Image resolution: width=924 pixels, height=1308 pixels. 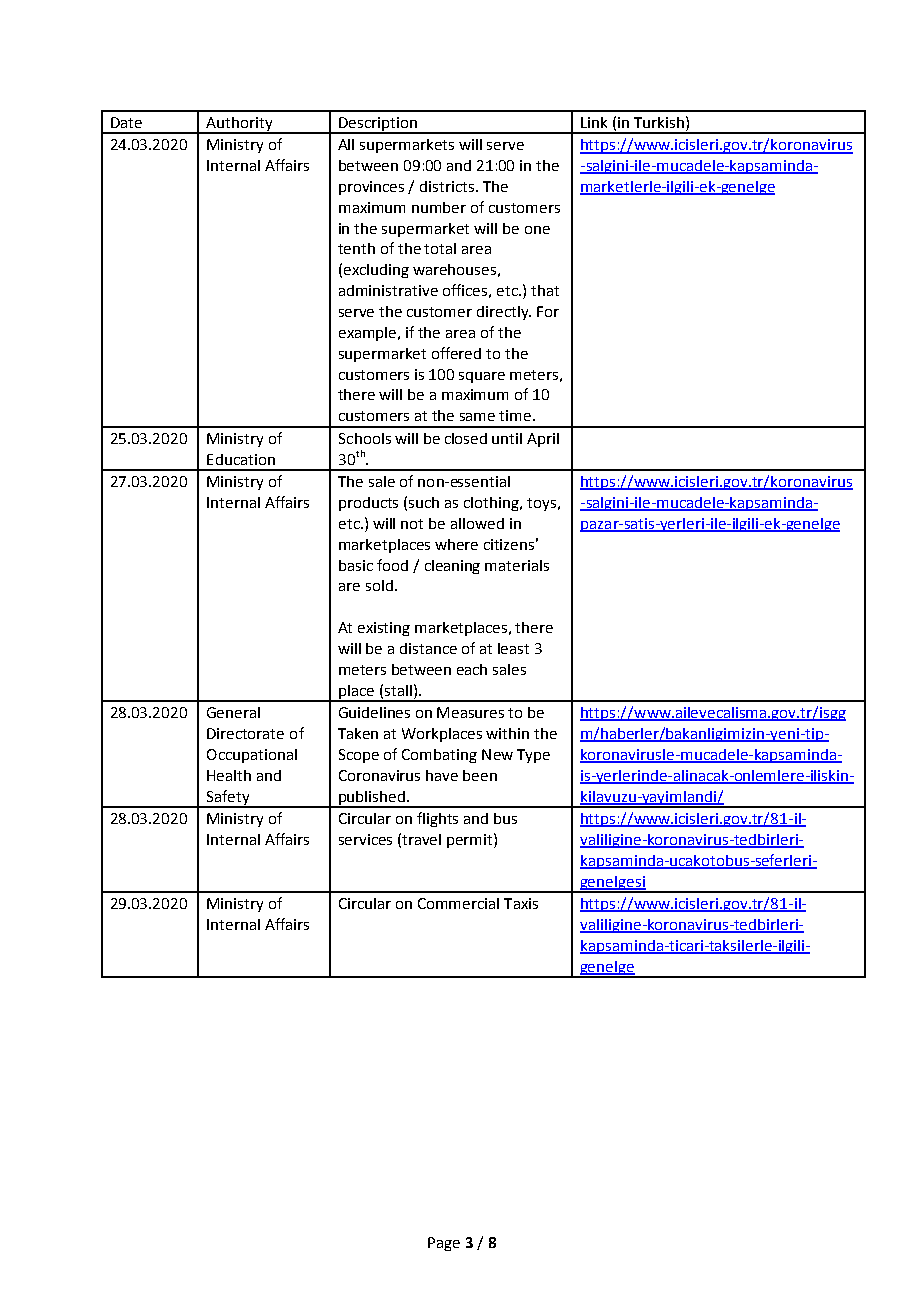 I want to click on Description, so click(x=378, y=125).
